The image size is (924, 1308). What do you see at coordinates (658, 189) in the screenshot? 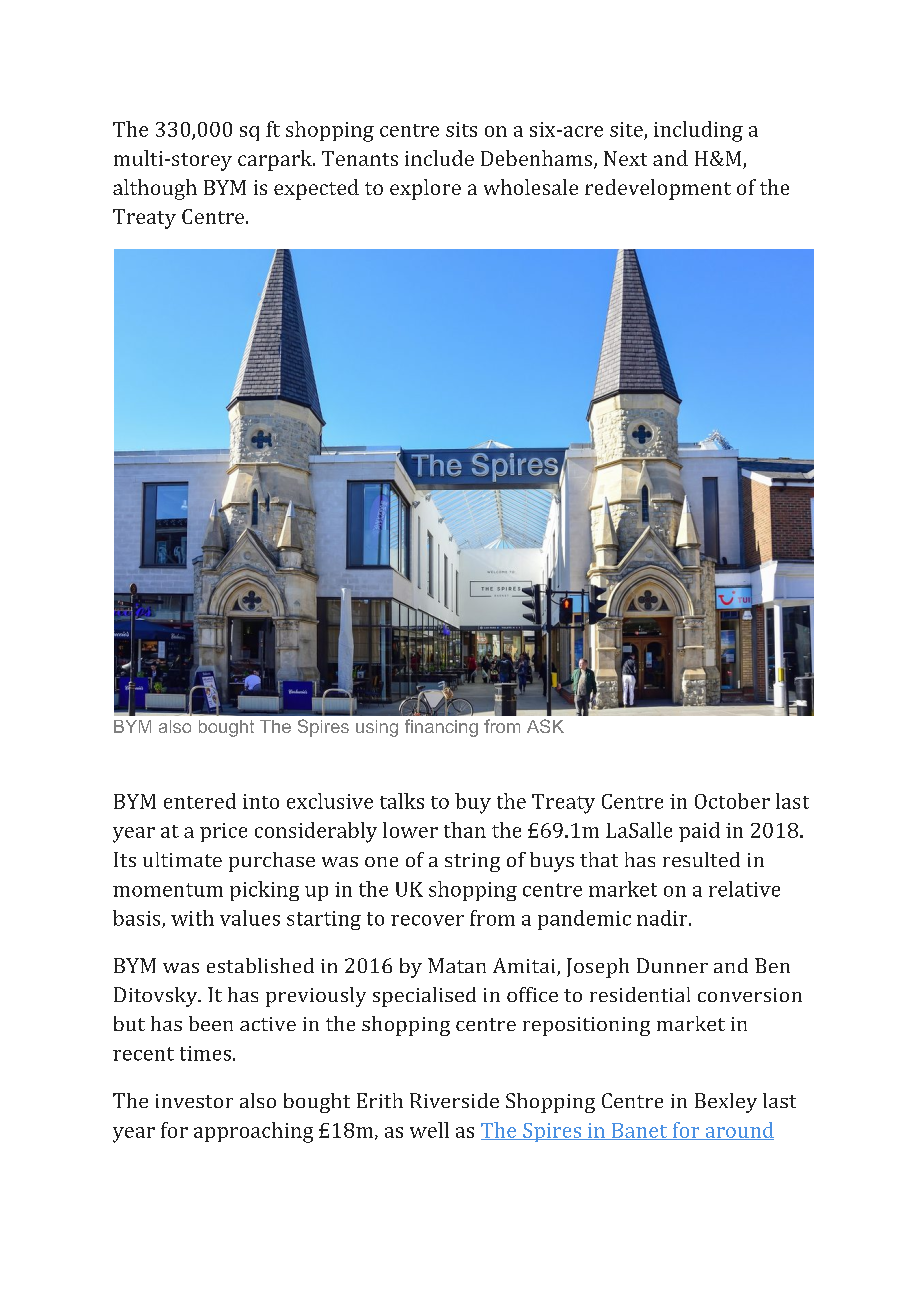
I see `redevelopment` at bounding box center [658, 189].
